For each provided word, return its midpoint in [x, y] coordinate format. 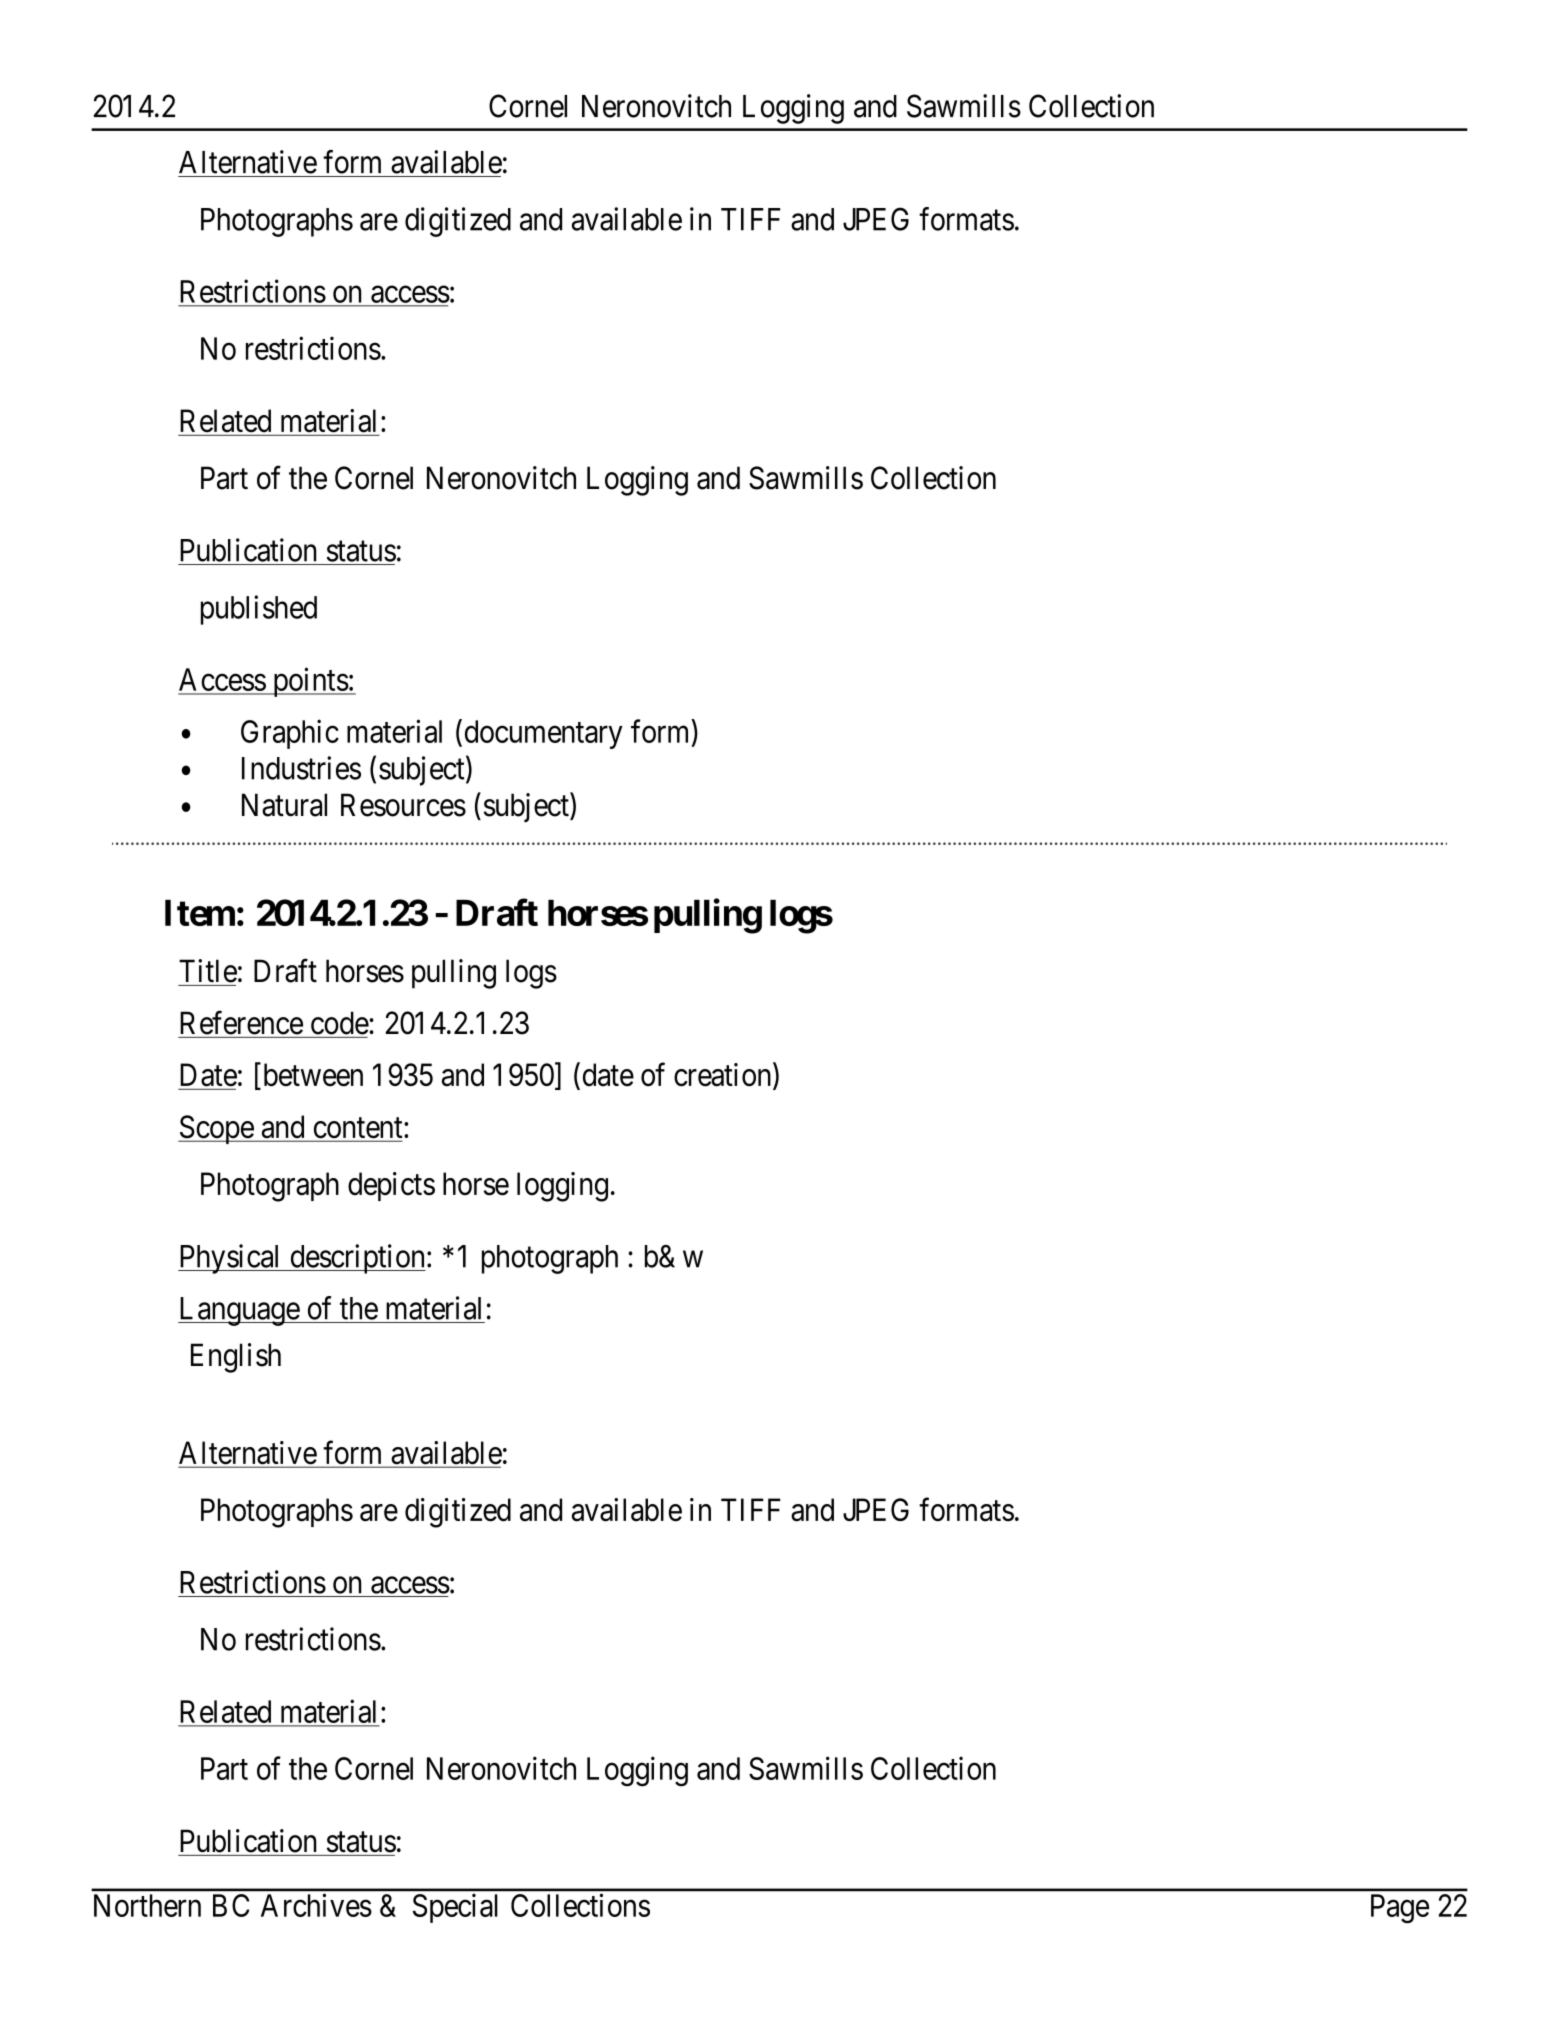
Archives [316, 1905]
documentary [544, 734]
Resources [403, 805]
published [259, 610]
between [311, 1076]
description [357, 1259]
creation [724, 1076]
